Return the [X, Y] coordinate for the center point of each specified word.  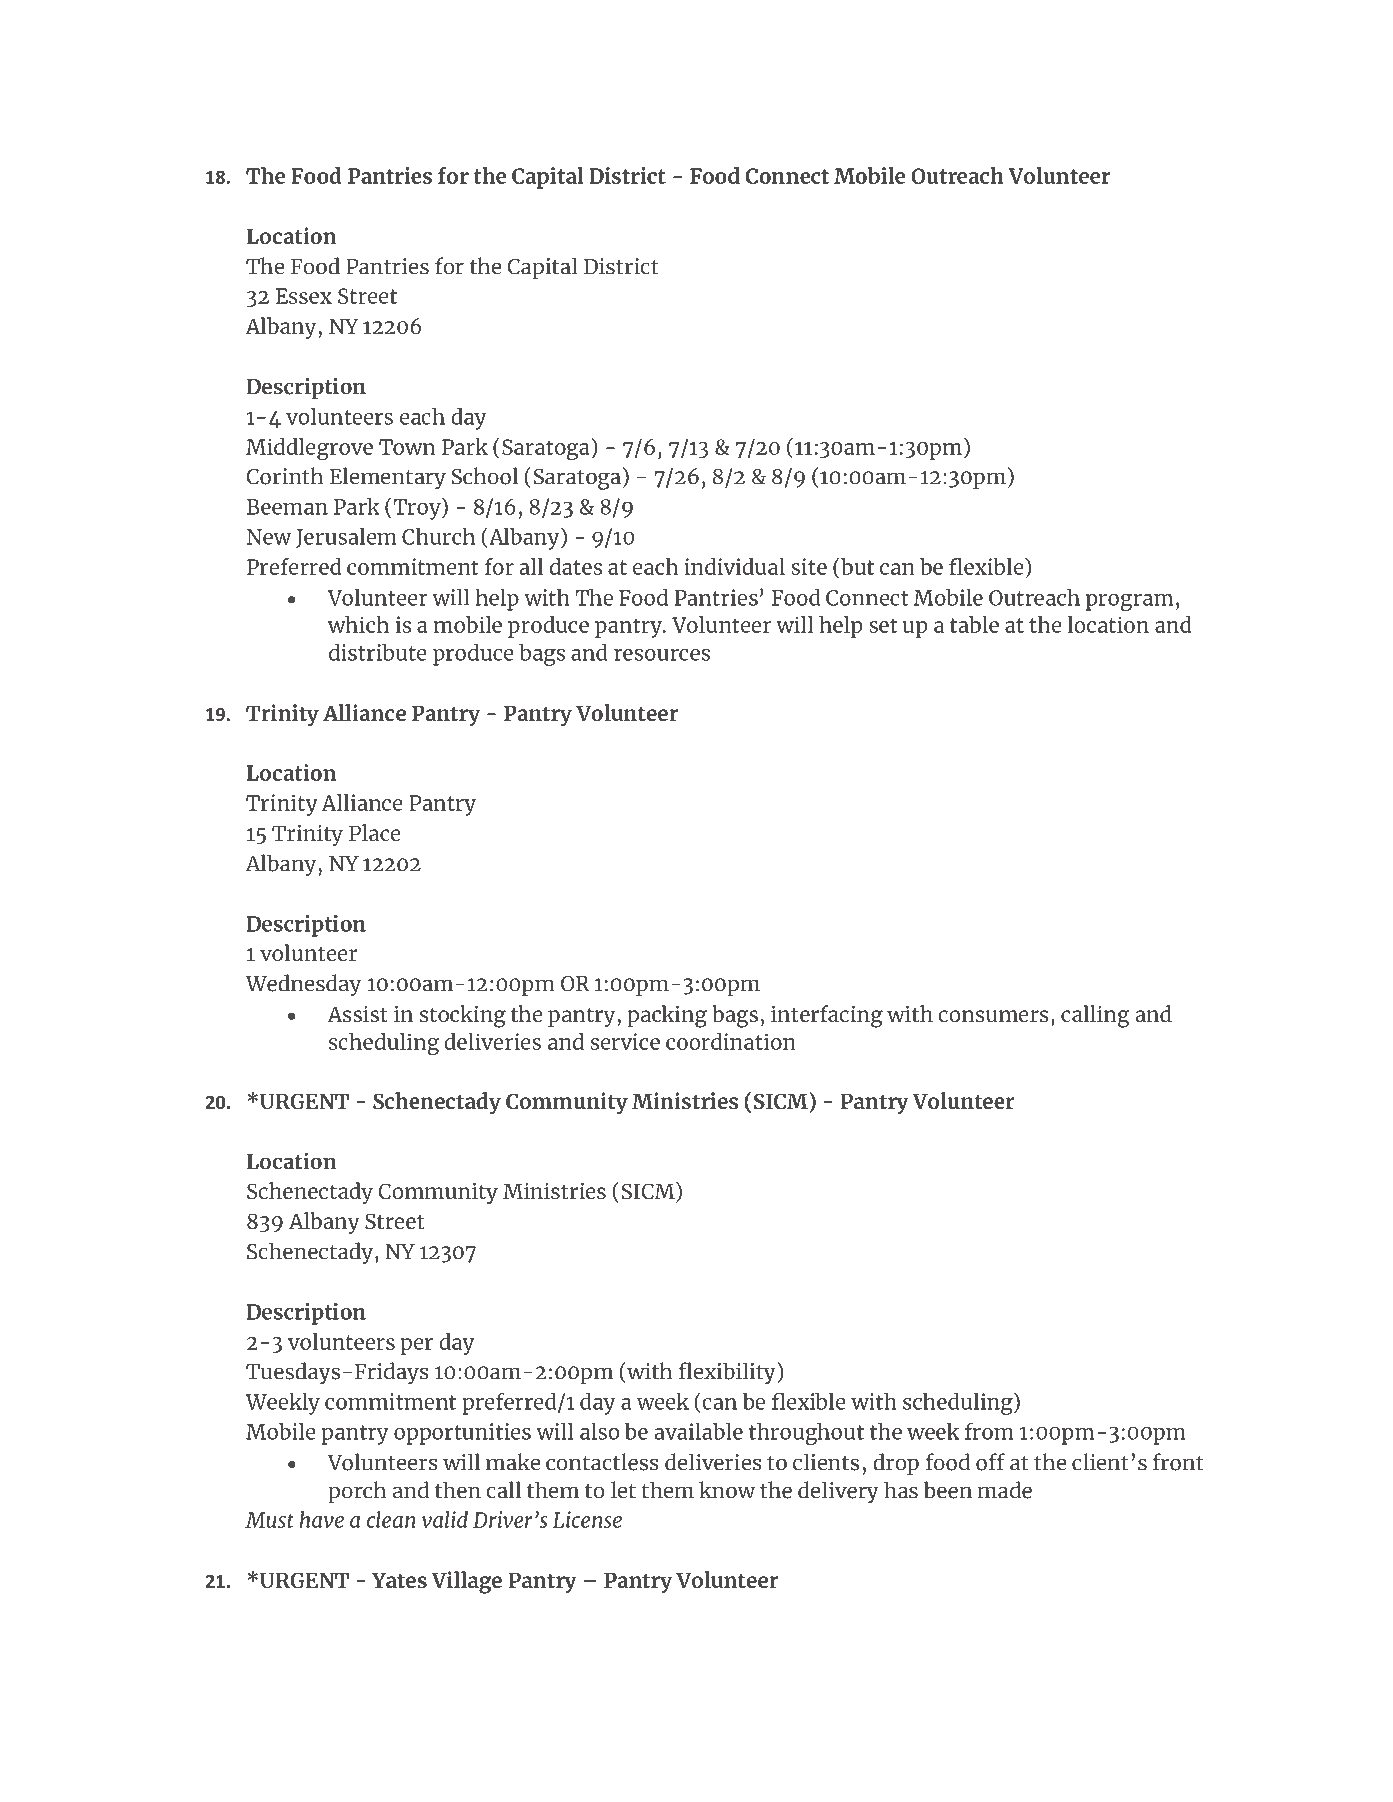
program [1129, 602]
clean [391, 1519]
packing [667, 1016]
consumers [993, 1016]
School [485, 476]
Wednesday [303, 985]
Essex [304, 296]
